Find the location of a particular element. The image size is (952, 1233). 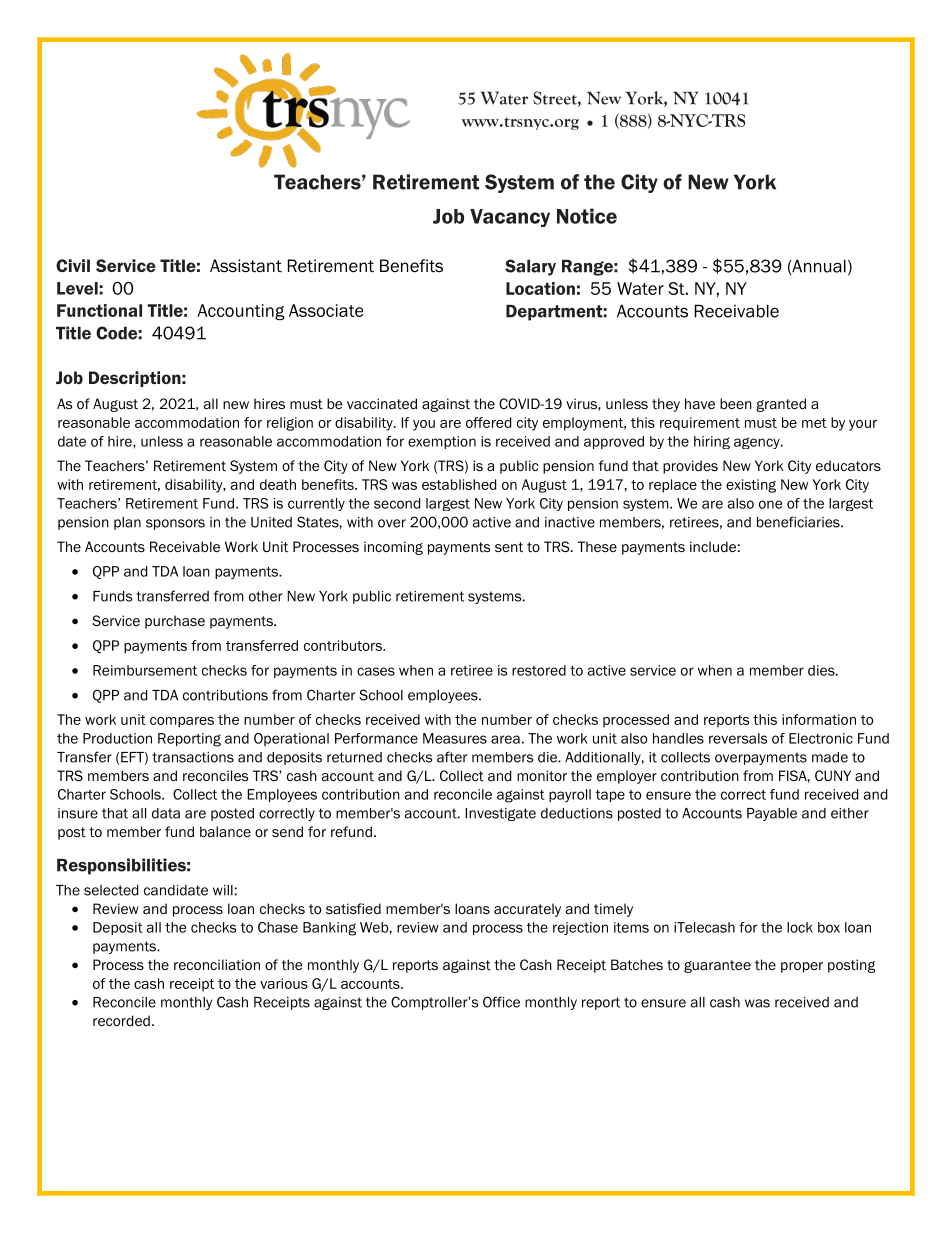

restored is located at coordinates (539, 670).
